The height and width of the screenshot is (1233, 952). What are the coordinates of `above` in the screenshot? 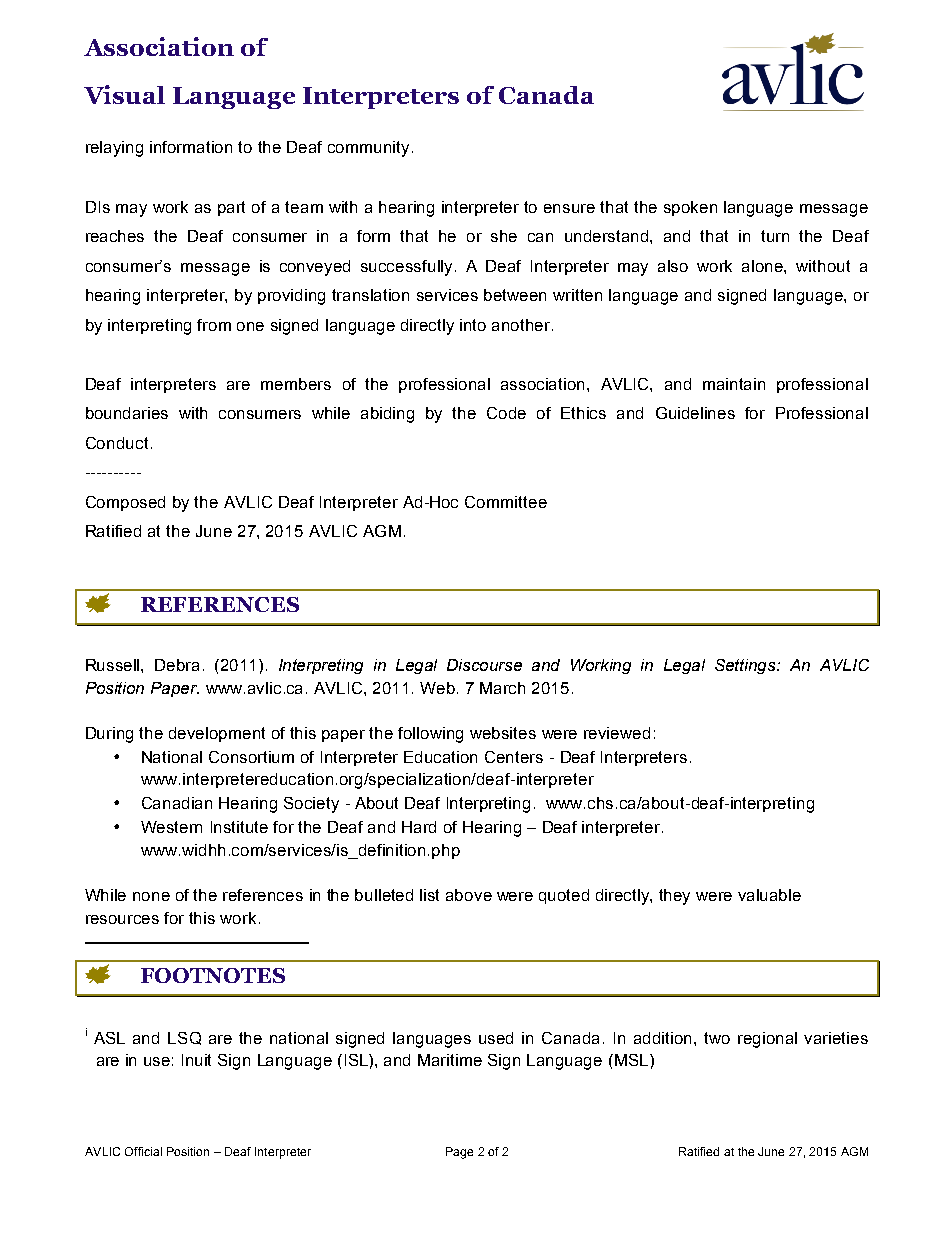 It's located at (469, 895).
